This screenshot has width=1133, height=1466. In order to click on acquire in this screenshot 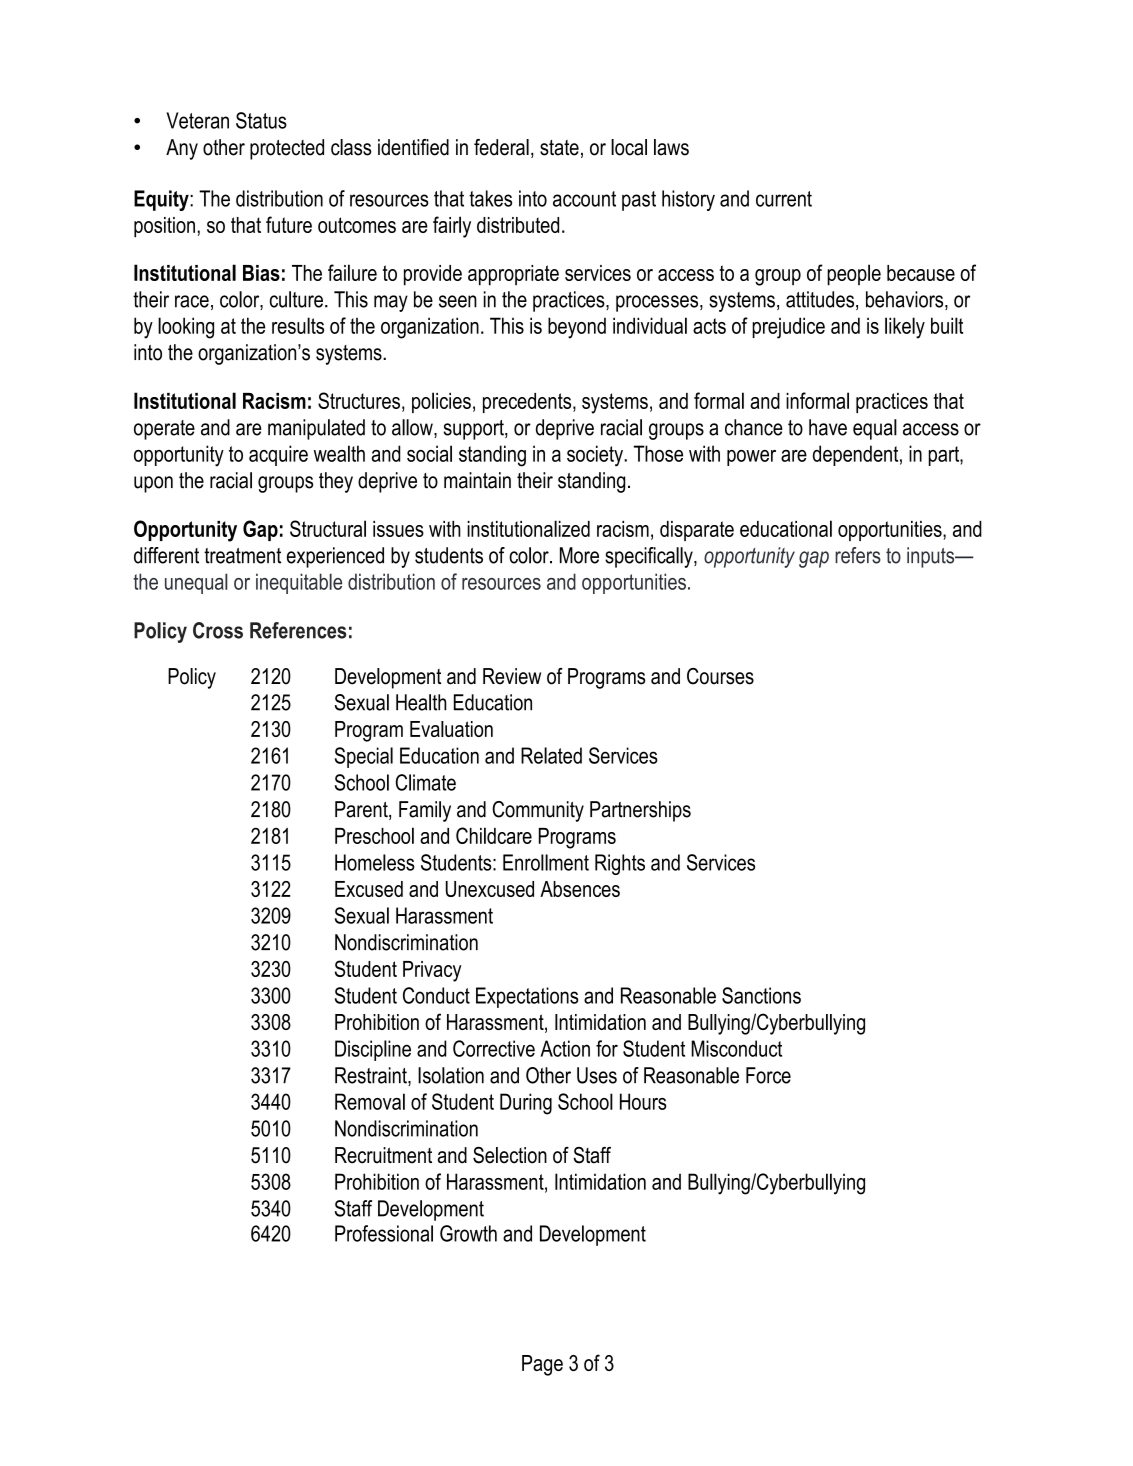, I will do `click(278, 455)`.
